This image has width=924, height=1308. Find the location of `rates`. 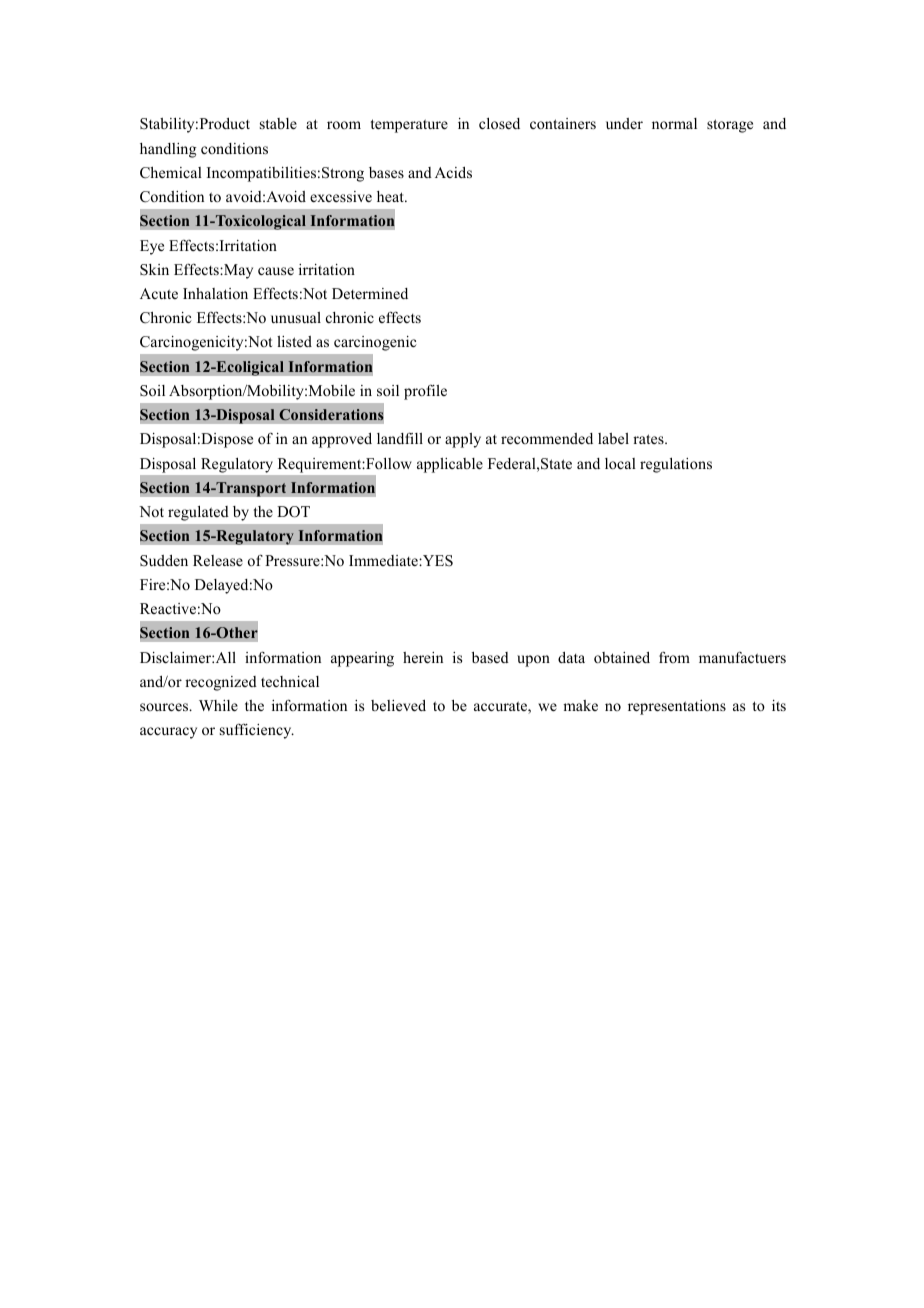

rates is located at coordinates (649, 439).
